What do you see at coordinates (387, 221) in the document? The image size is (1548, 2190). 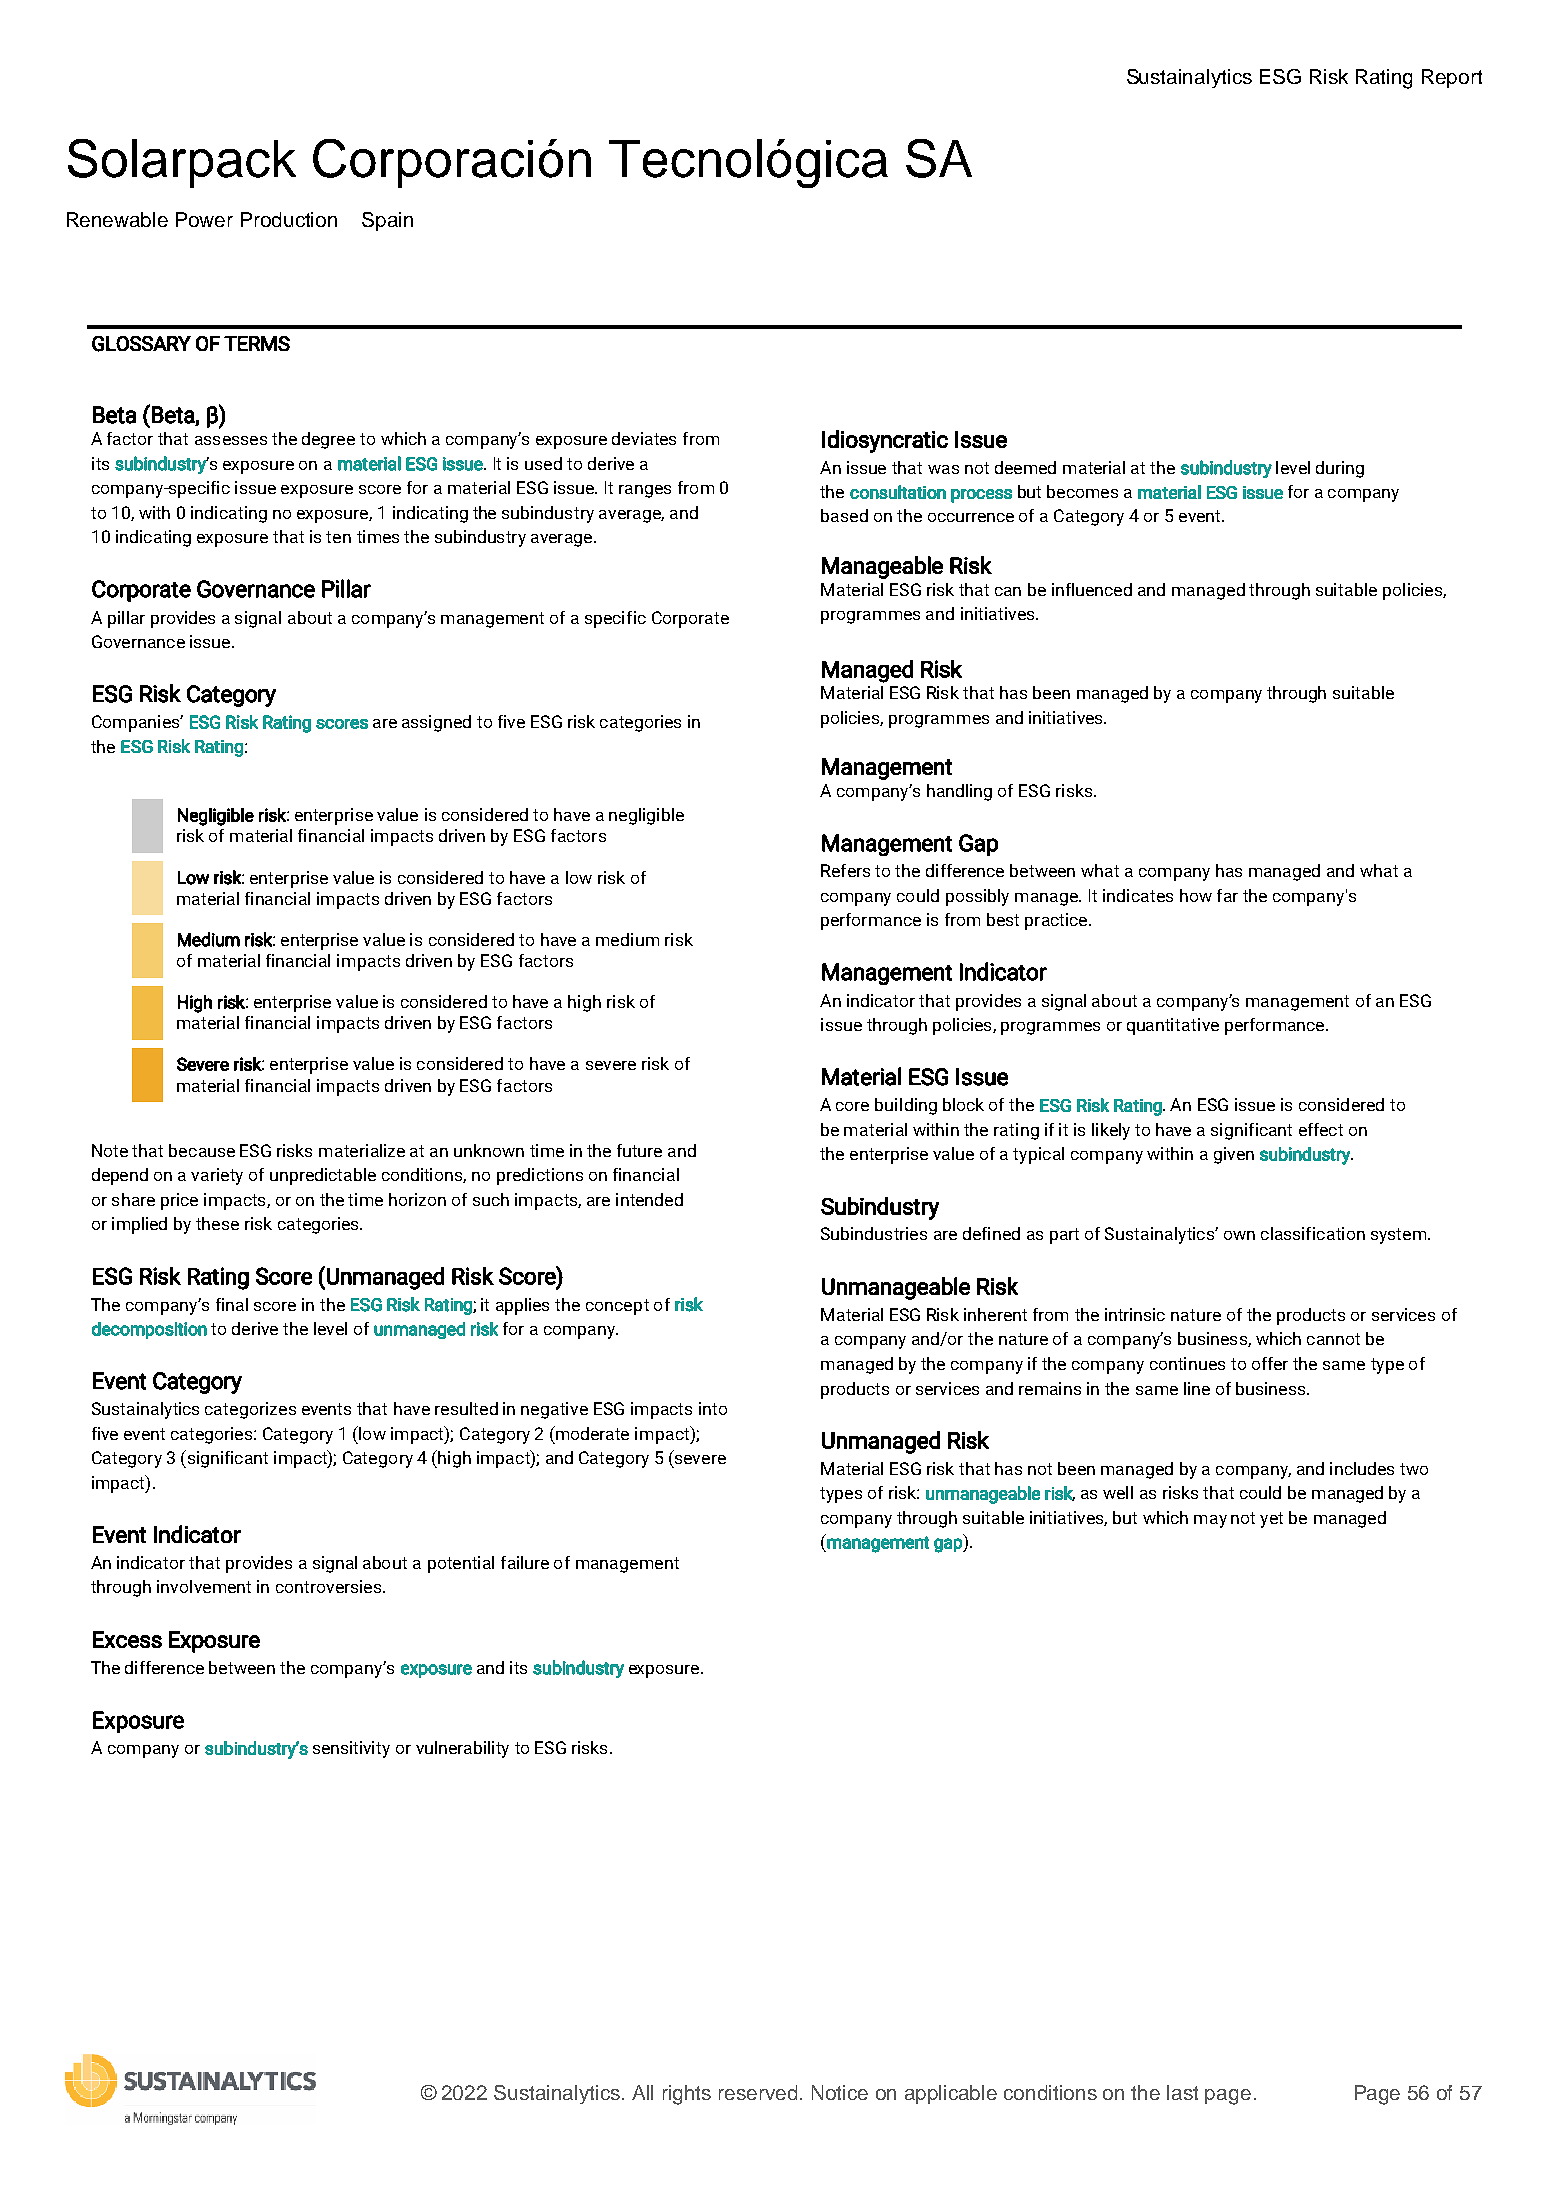 I see `Spain` at bounding box center [387, 221].
